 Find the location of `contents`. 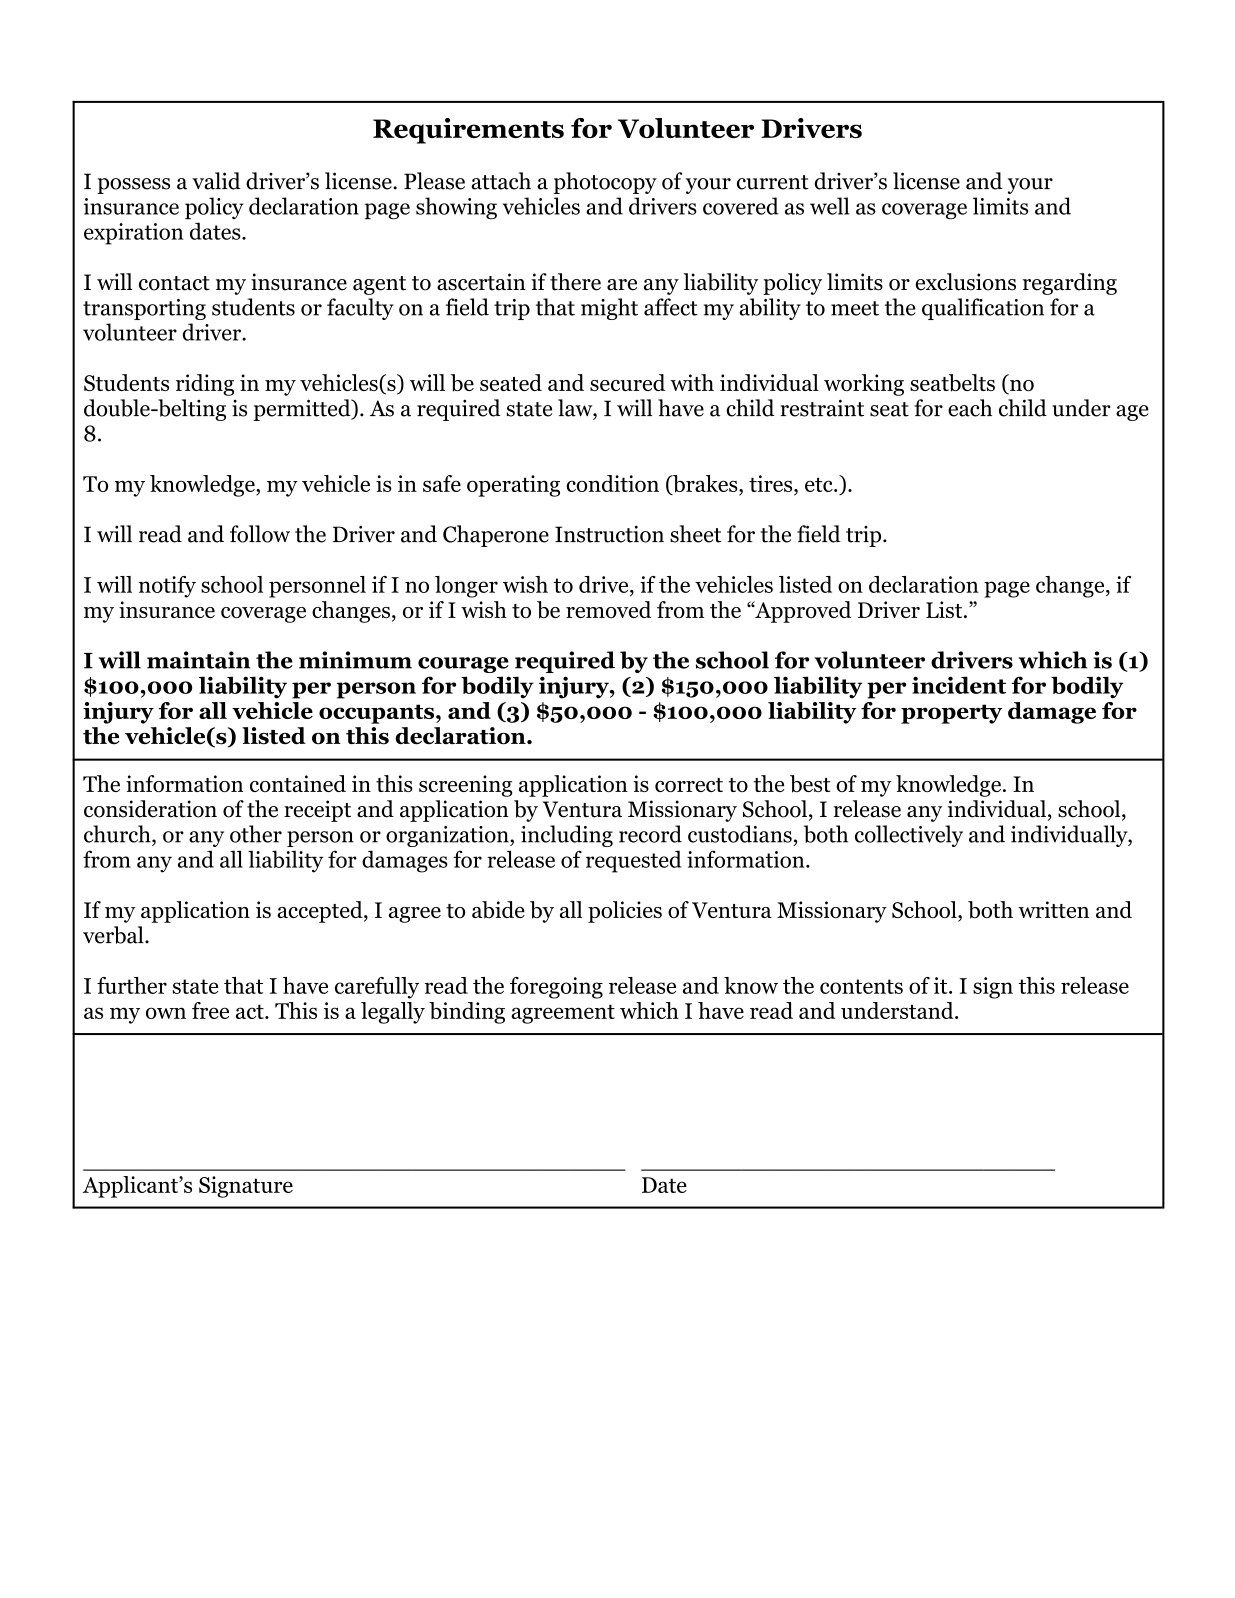

contents is located at coordinates (861, 986).
